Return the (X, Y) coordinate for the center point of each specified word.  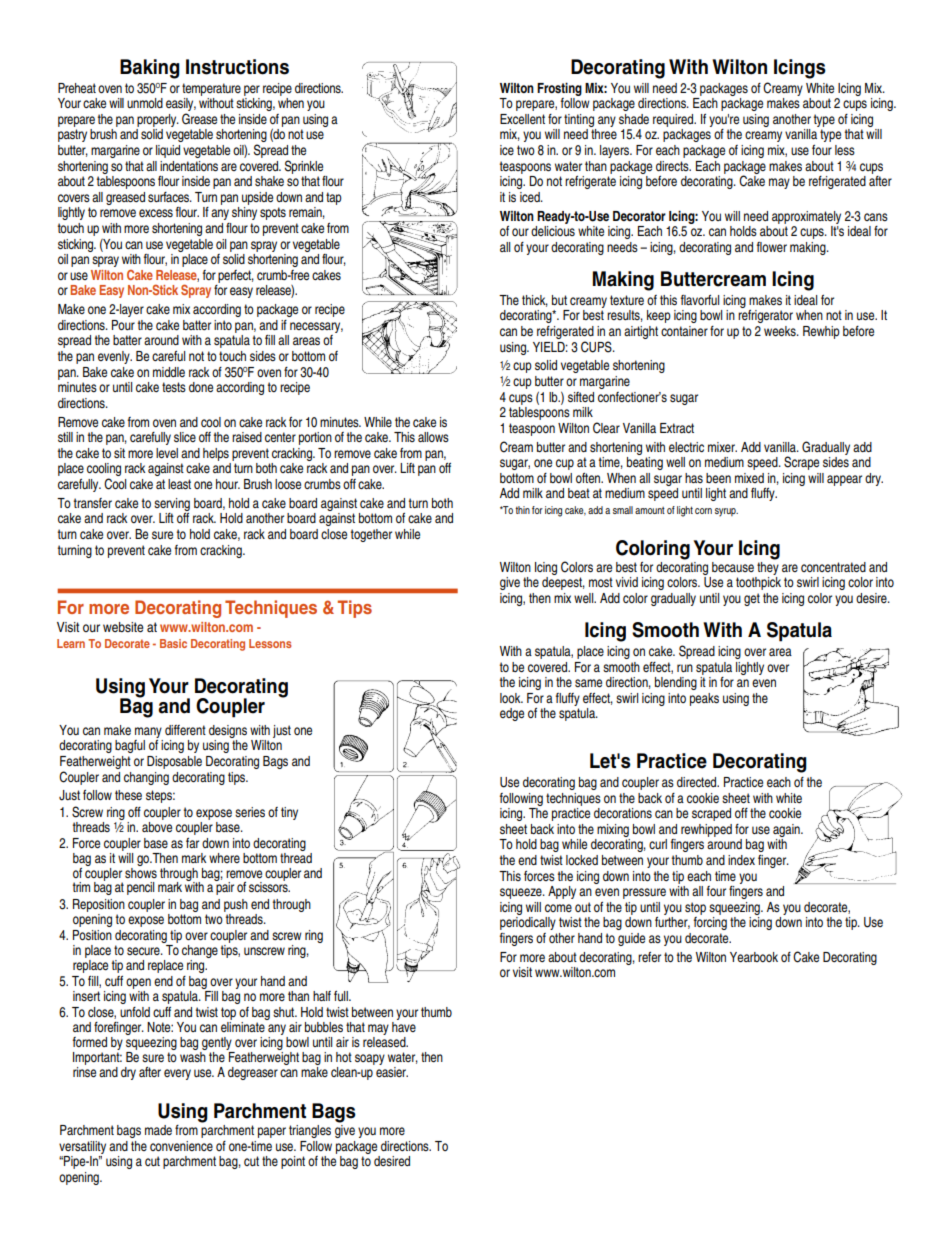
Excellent (522, 119)
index (741, 860)
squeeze (522, 893)
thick (535, 301)
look (511, 698)
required (674, 120)
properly (158, 120)
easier (391, 1070)
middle (169, 372)
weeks (781, 331)
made (158, 1130)
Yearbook (754, 957)
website (123, 627)
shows (141, 871)
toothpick (758, 583)
